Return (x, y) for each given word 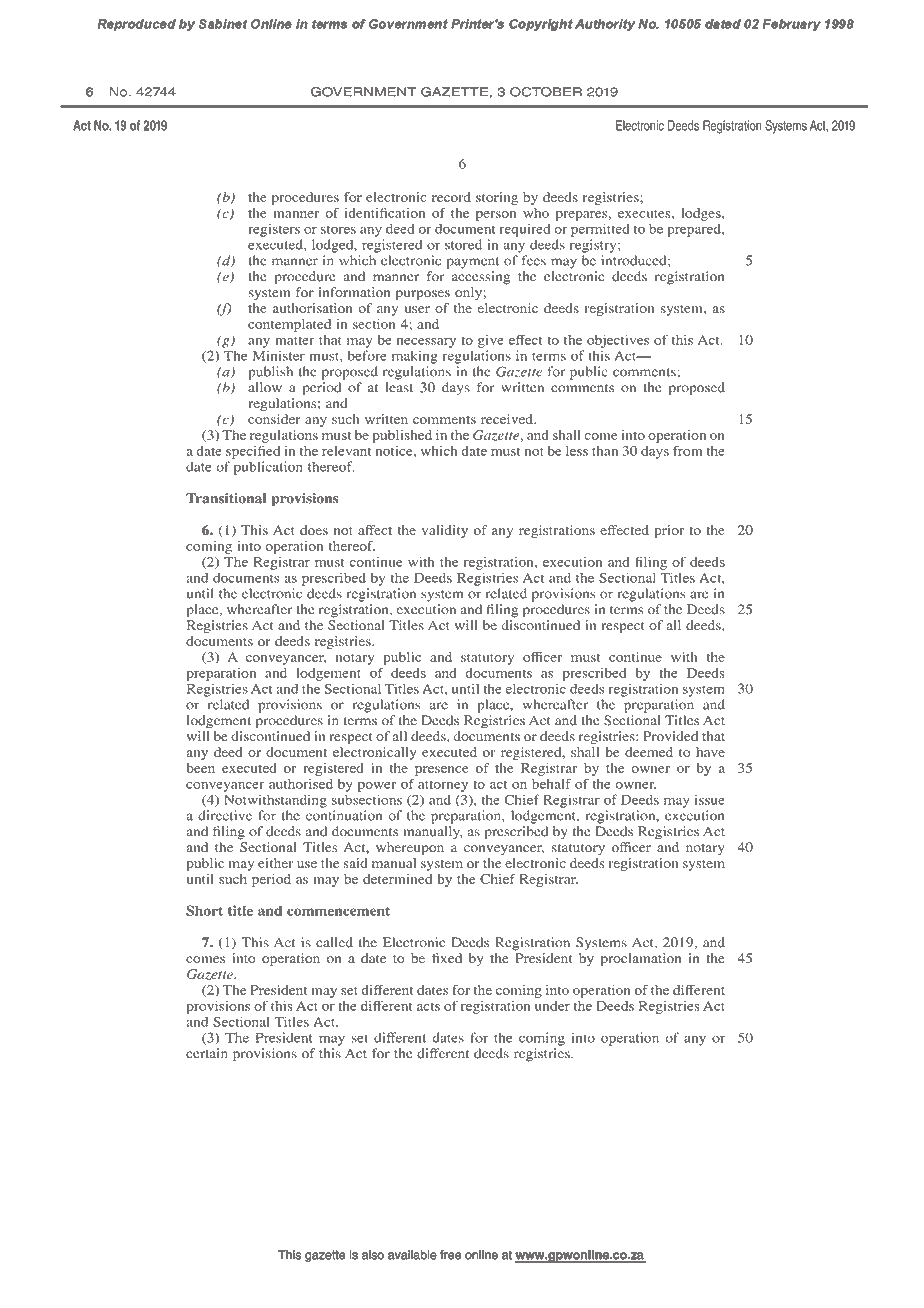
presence (441, 771)
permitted (600, 230)
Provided (670, 736)
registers (274, 230)
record (451, 197)
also (373, 1255)
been (200, 768)
